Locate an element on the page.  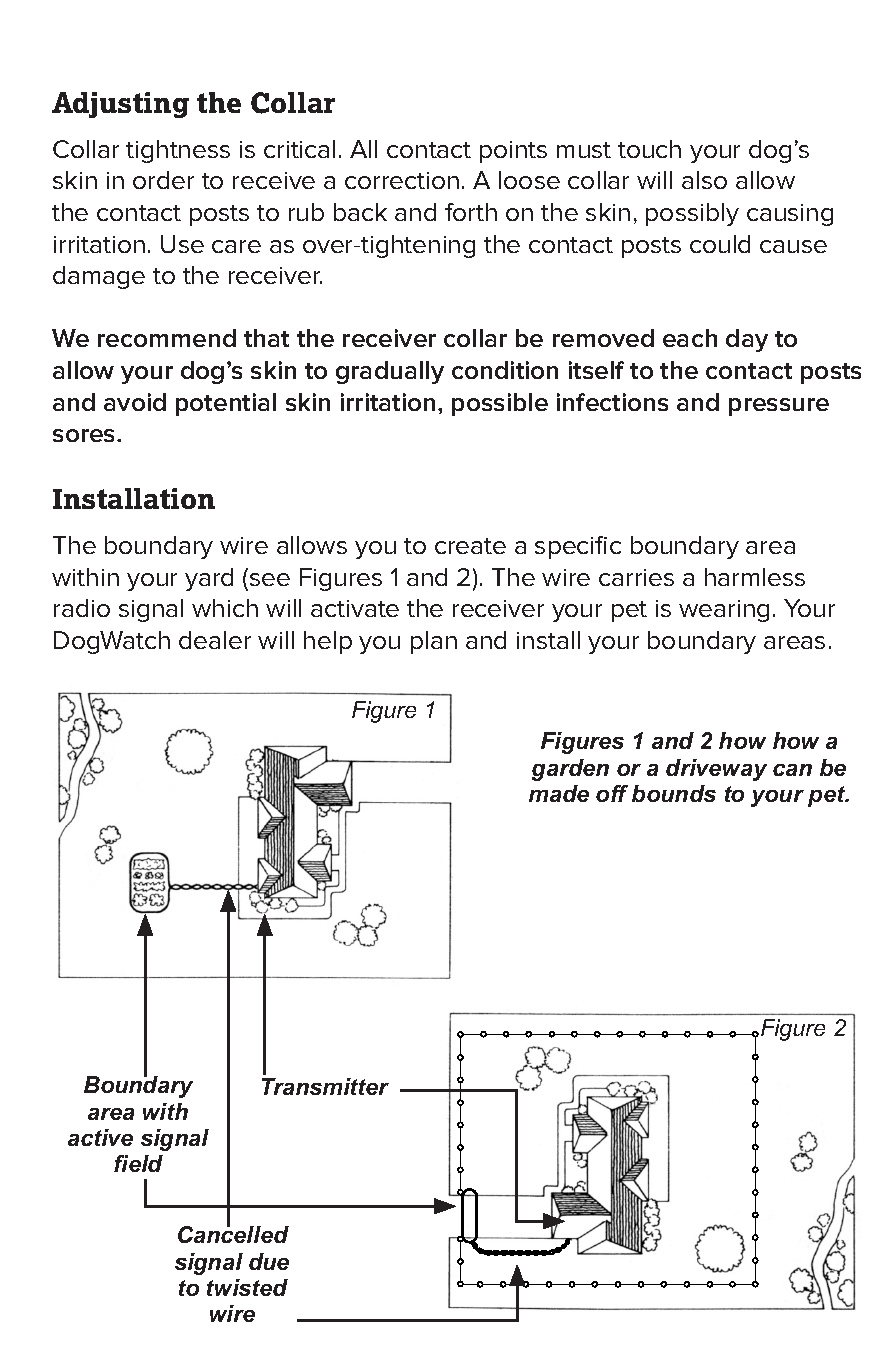
dealer is located at coordinates (215, 640).
